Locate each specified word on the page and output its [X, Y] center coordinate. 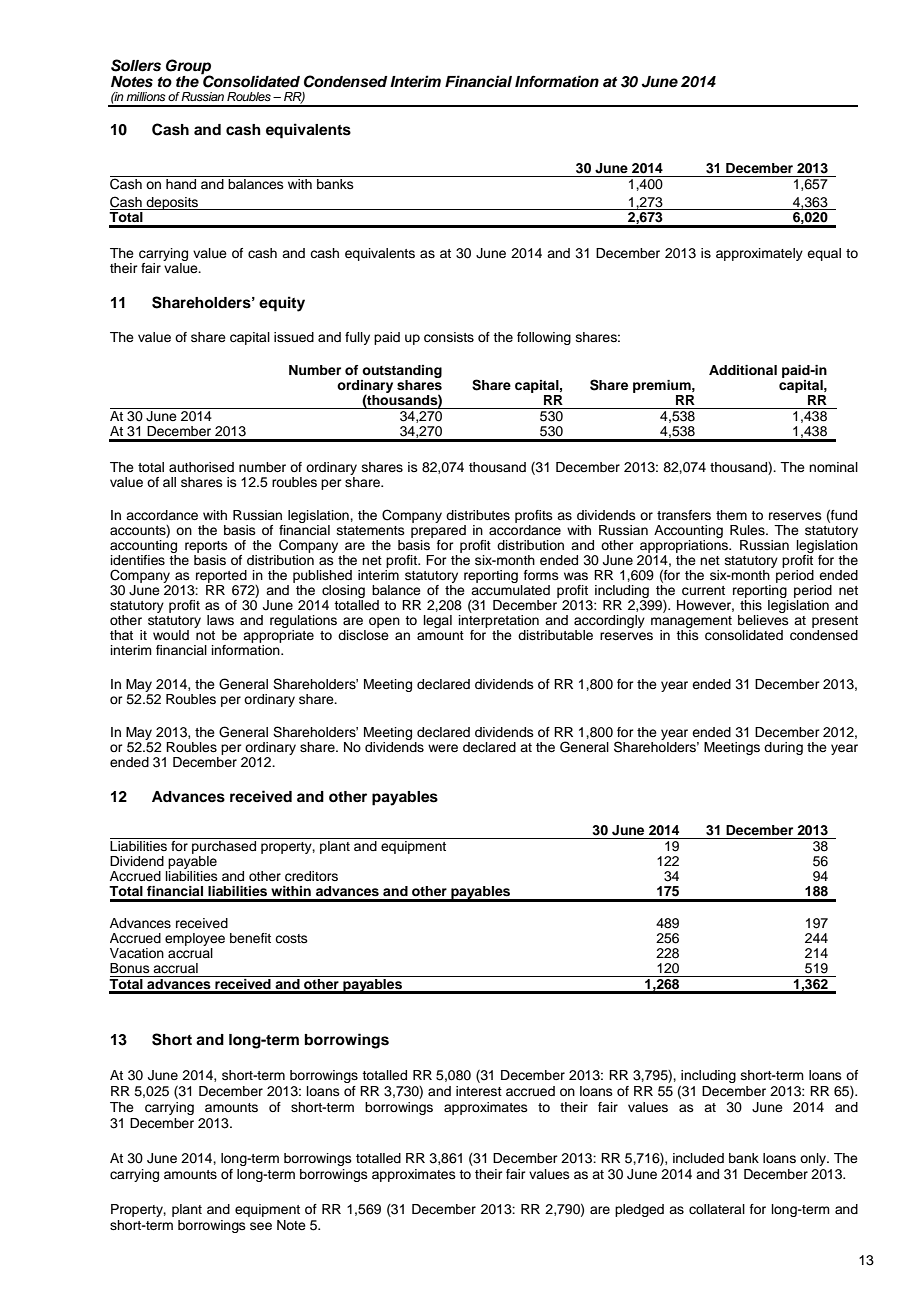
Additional [743, 370]
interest [479, 1091]
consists [449, 337]
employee [195, 941]
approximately [759, 254]
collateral [717, 1209]
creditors [311, 876]
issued [294, 337]
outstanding [401, 373]
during [783, 748]
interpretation [499, 621]
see [261, 1226]
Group [188, 67]
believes [763, 620]
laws [220, 620]
